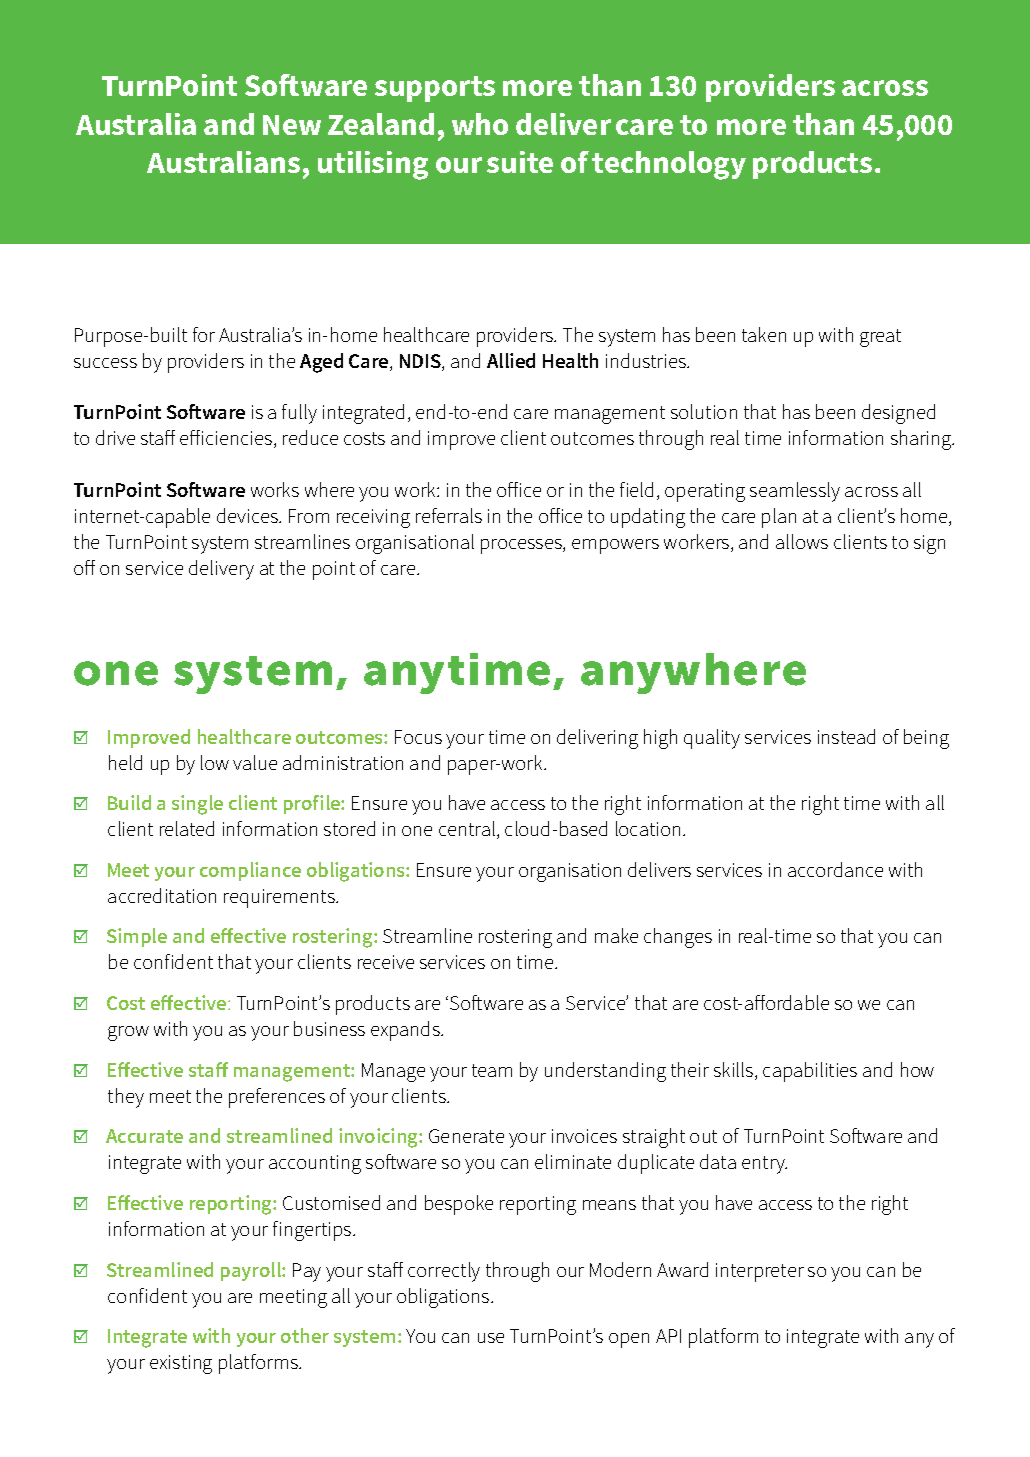  I want to click on who, so click(480, 124).
